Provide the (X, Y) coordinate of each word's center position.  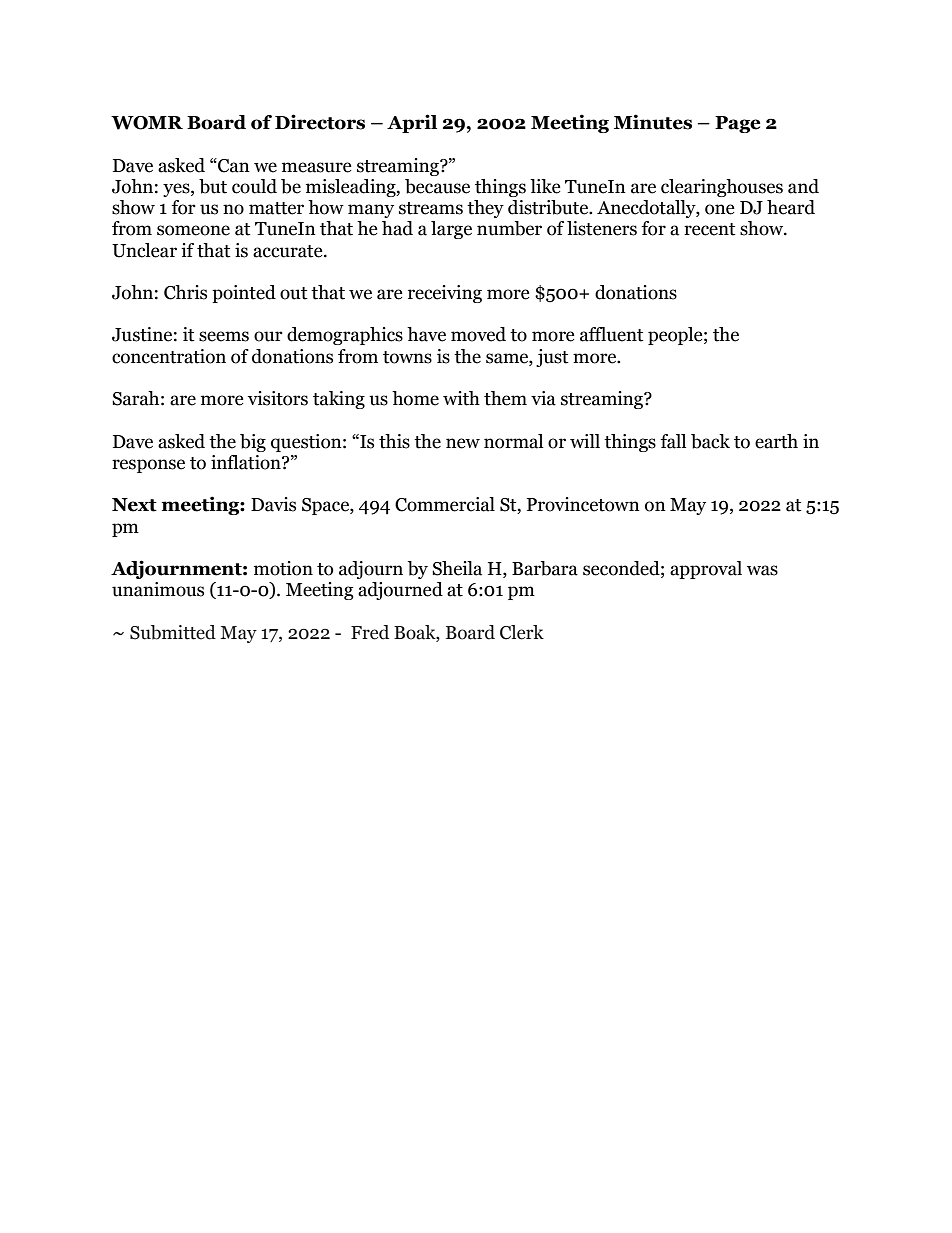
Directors (320, 122)
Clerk (522, 632)
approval (706, 570)
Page (738, 124)
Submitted (173, 632)
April (412, 123)
